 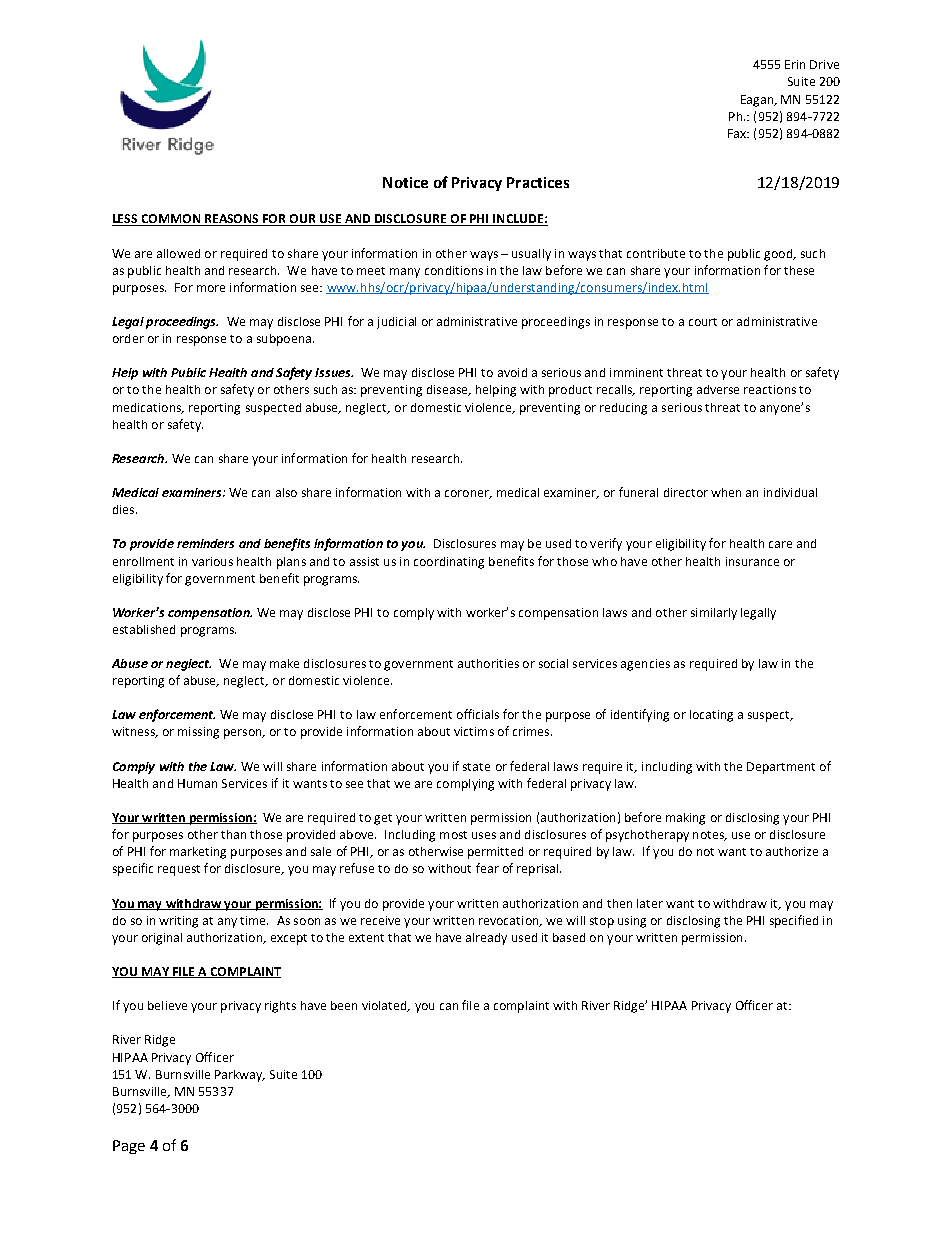 I want to click on Practices, so click(x=538, y=182).
